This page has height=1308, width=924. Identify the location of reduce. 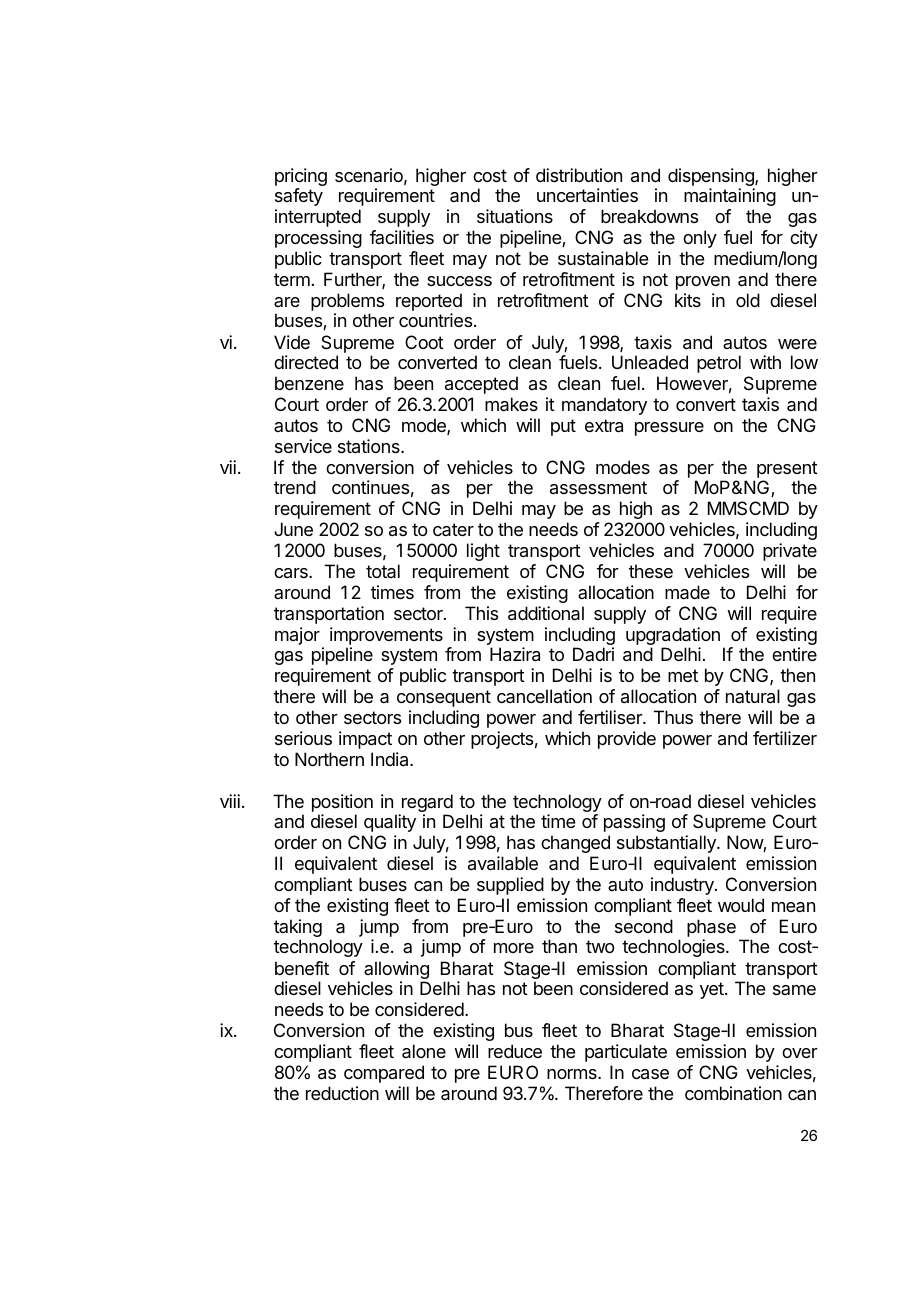
(515, 1051).
